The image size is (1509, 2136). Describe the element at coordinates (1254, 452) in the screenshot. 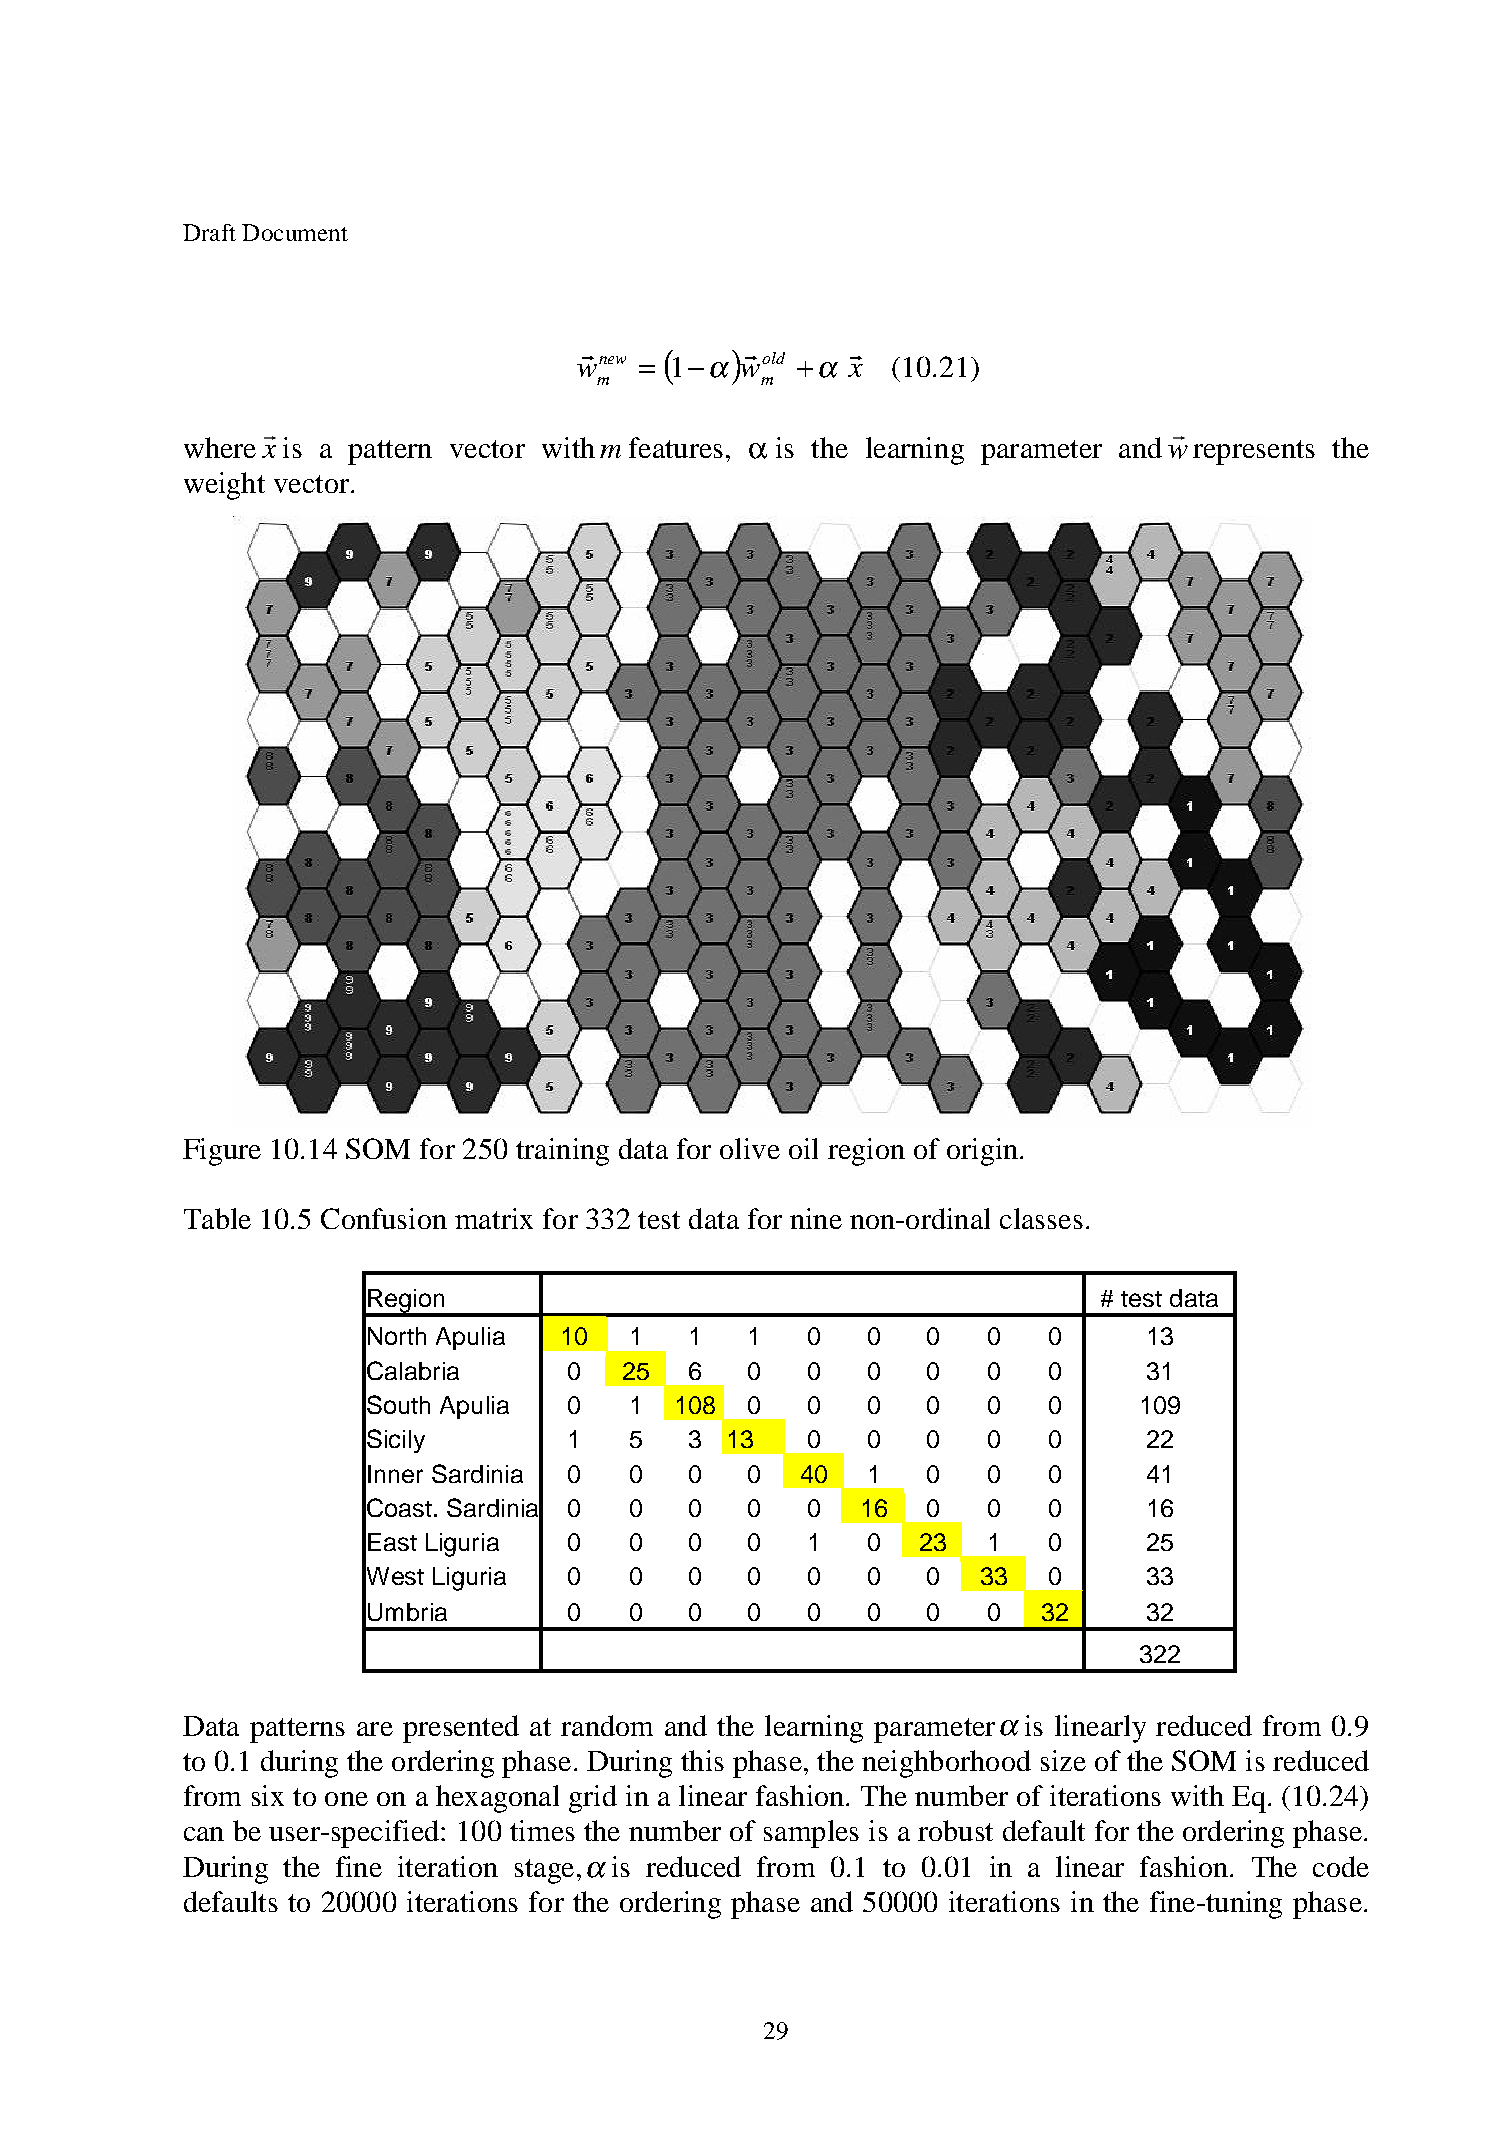

I see `represents` at that location.
